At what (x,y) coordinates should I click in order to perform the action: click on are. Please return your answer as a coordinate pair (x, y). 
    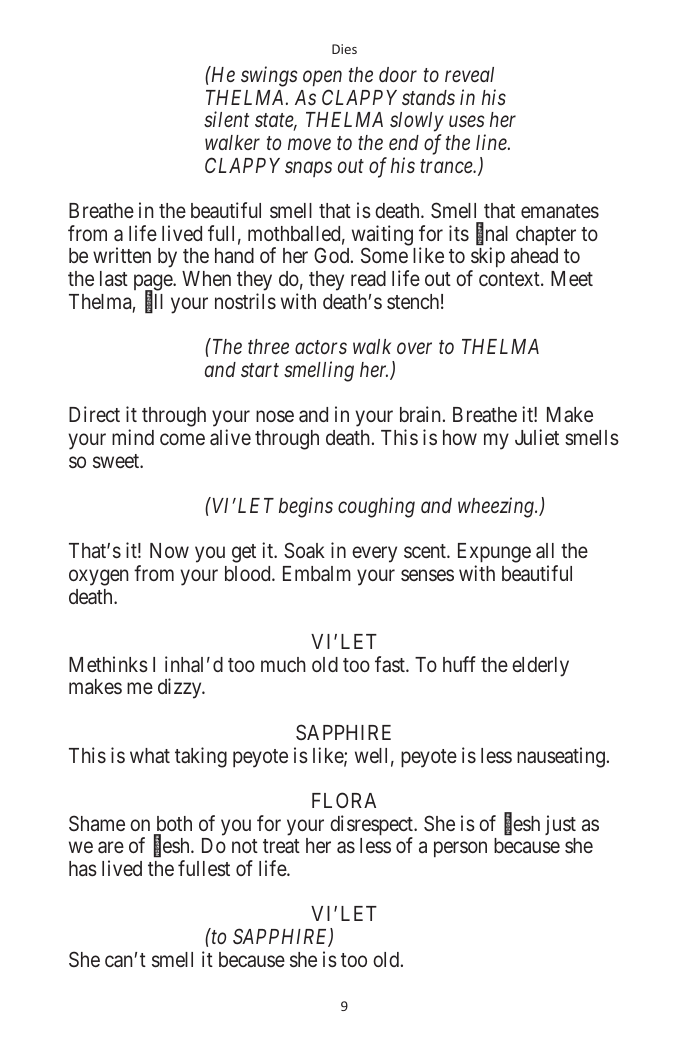
    Looking at the image, I should click on (111, 847).
